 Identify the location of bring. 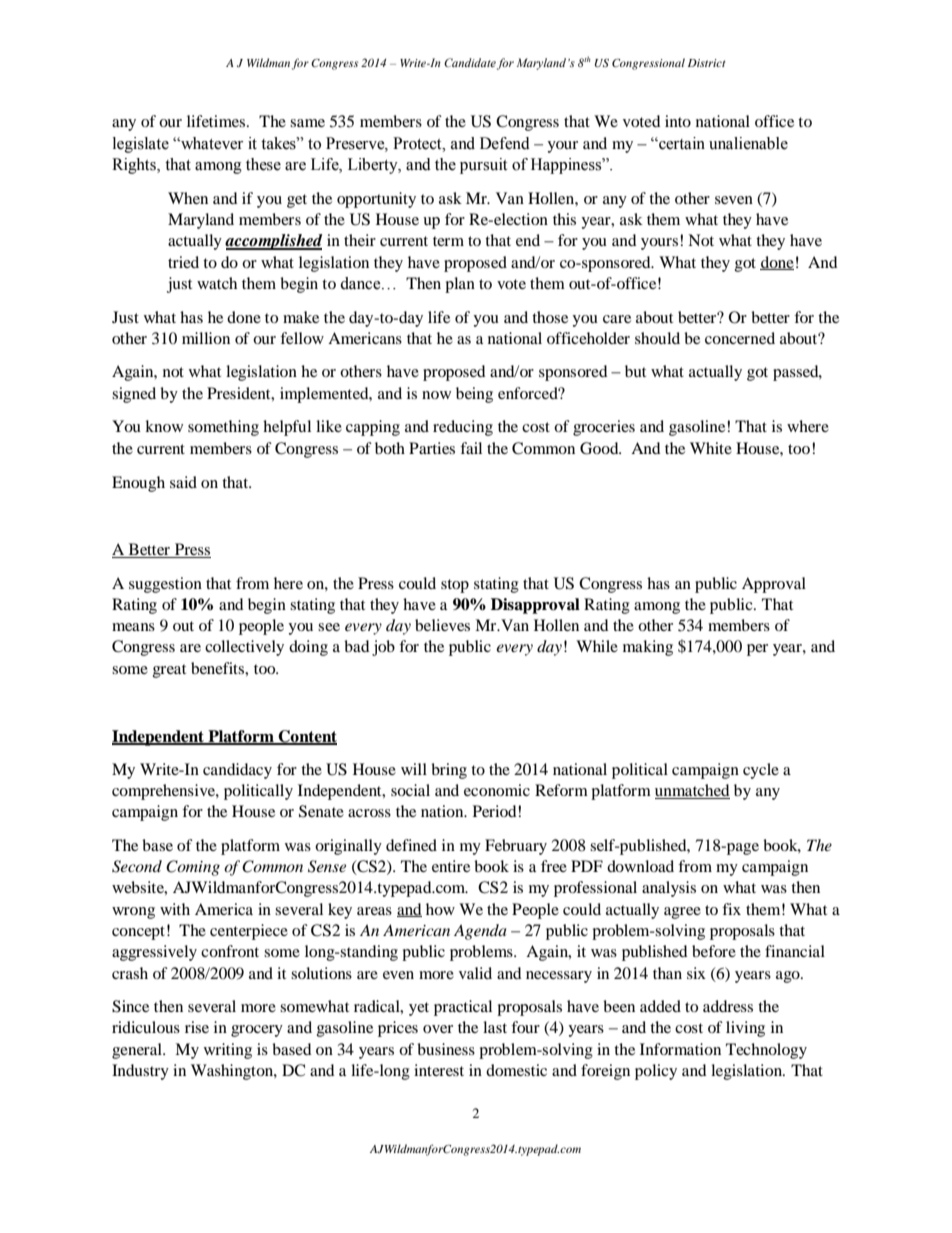
(449, 771).
